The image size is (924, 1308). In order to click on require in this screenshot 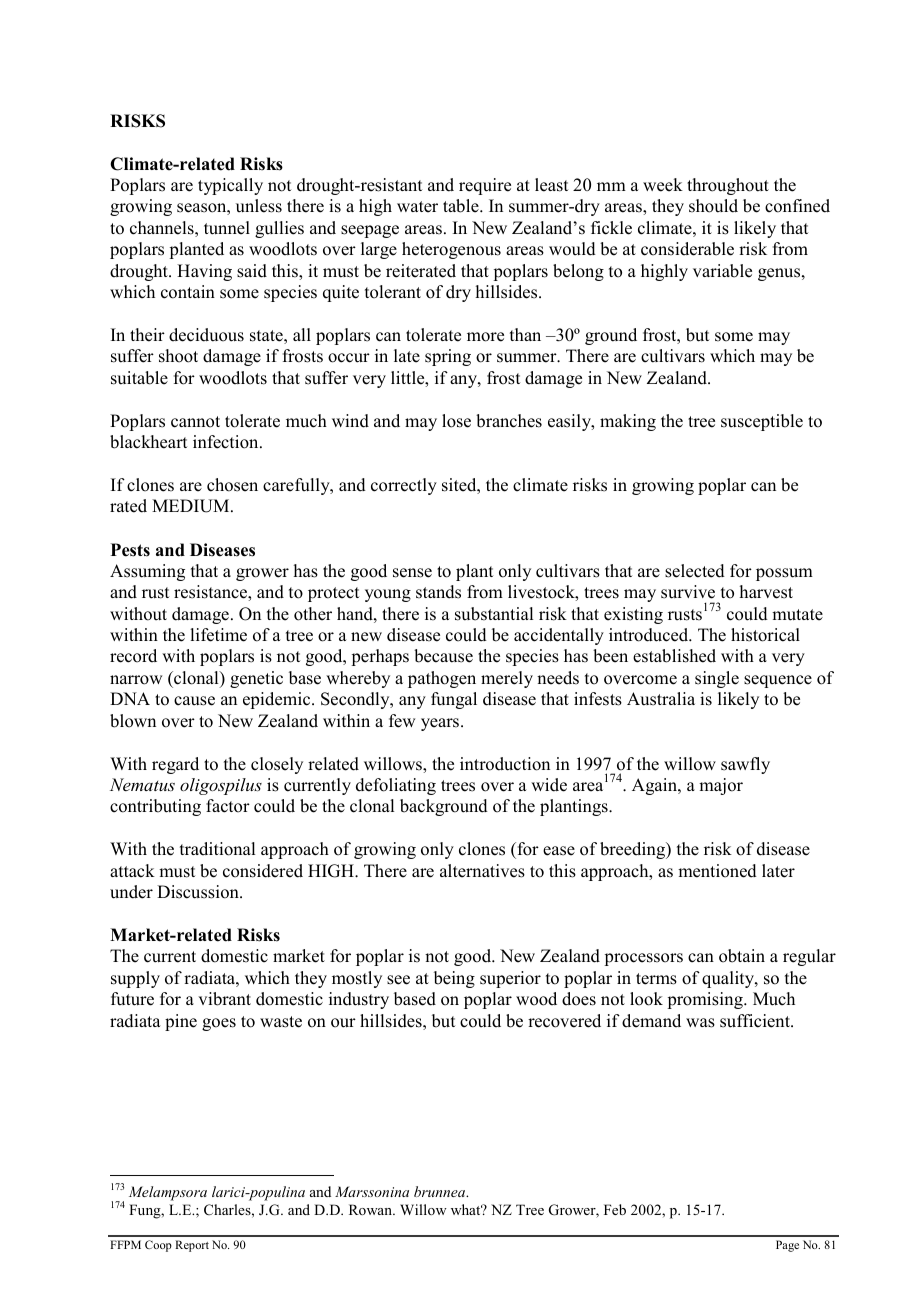, I will do `click(485, 186)`.
